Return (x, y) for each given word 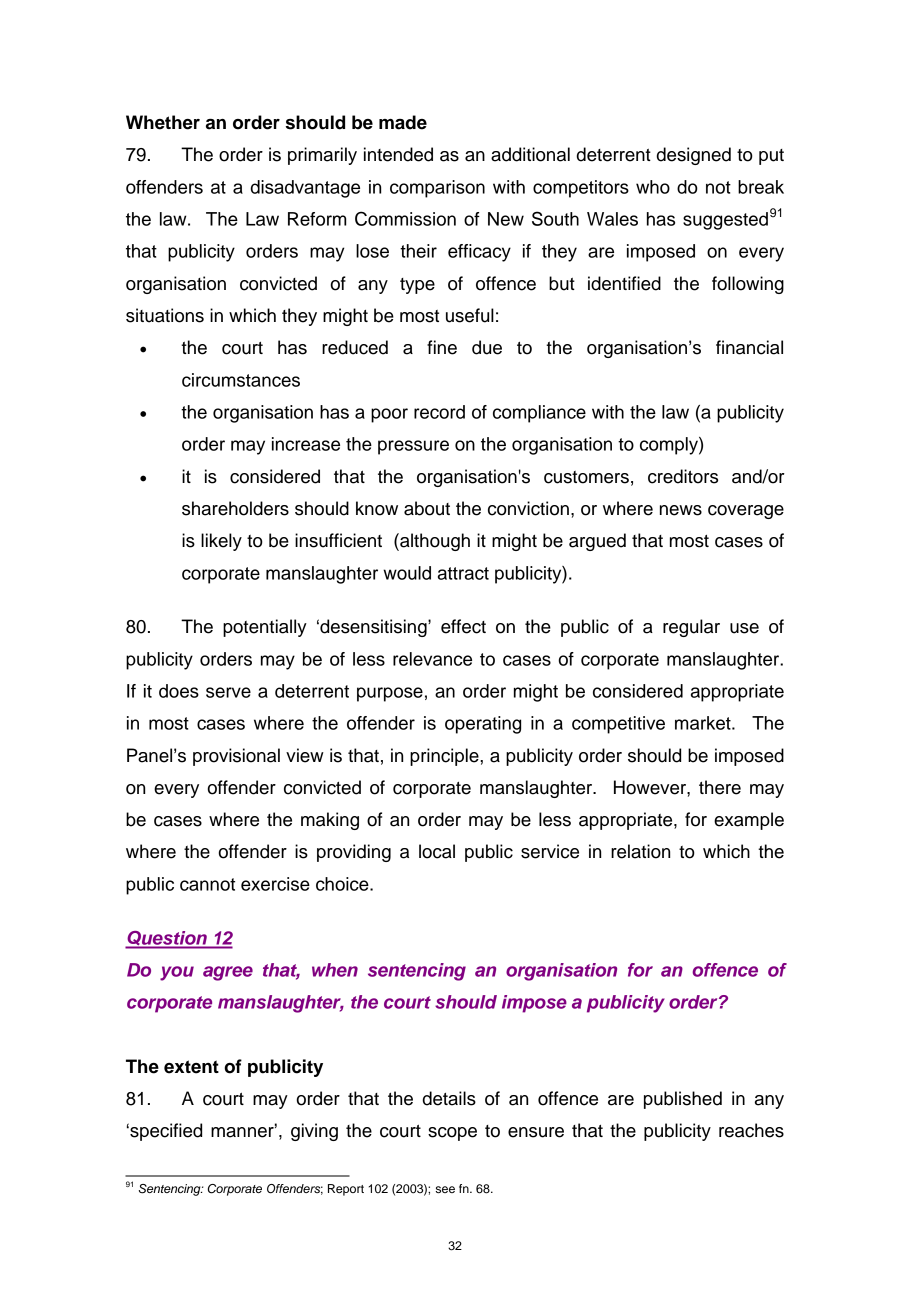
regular (691, 628)
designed (694, 156)
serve (228, 692)
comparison (437, 189)
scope (452, 1134)
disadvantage (305, 189)
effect (463, 626)
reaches (751, 1130)
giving (314, 1132)
